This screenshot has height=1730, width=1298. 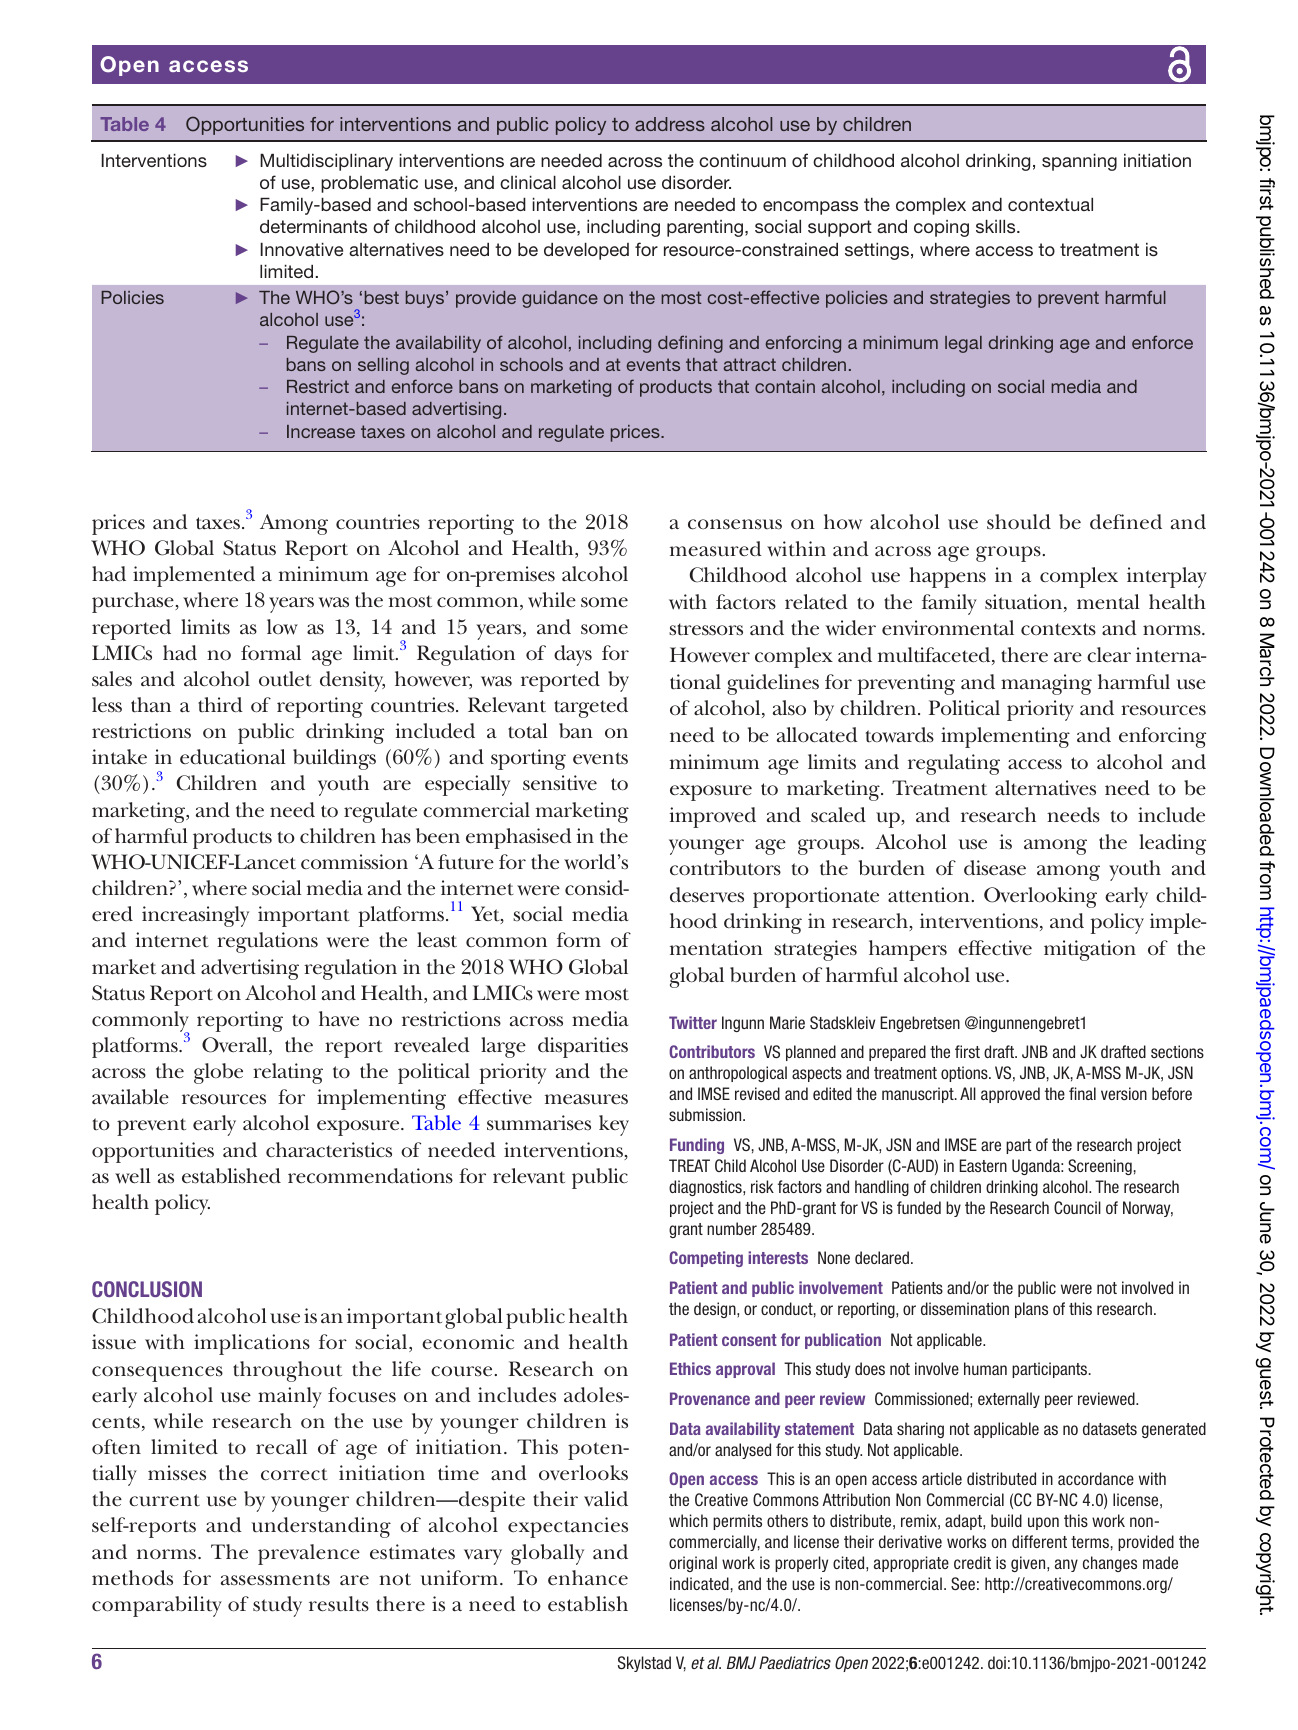 What do you see at coordinates (1079, 162) in the screenshot?
I see `spanning` at bounding box center [1079, 162].
